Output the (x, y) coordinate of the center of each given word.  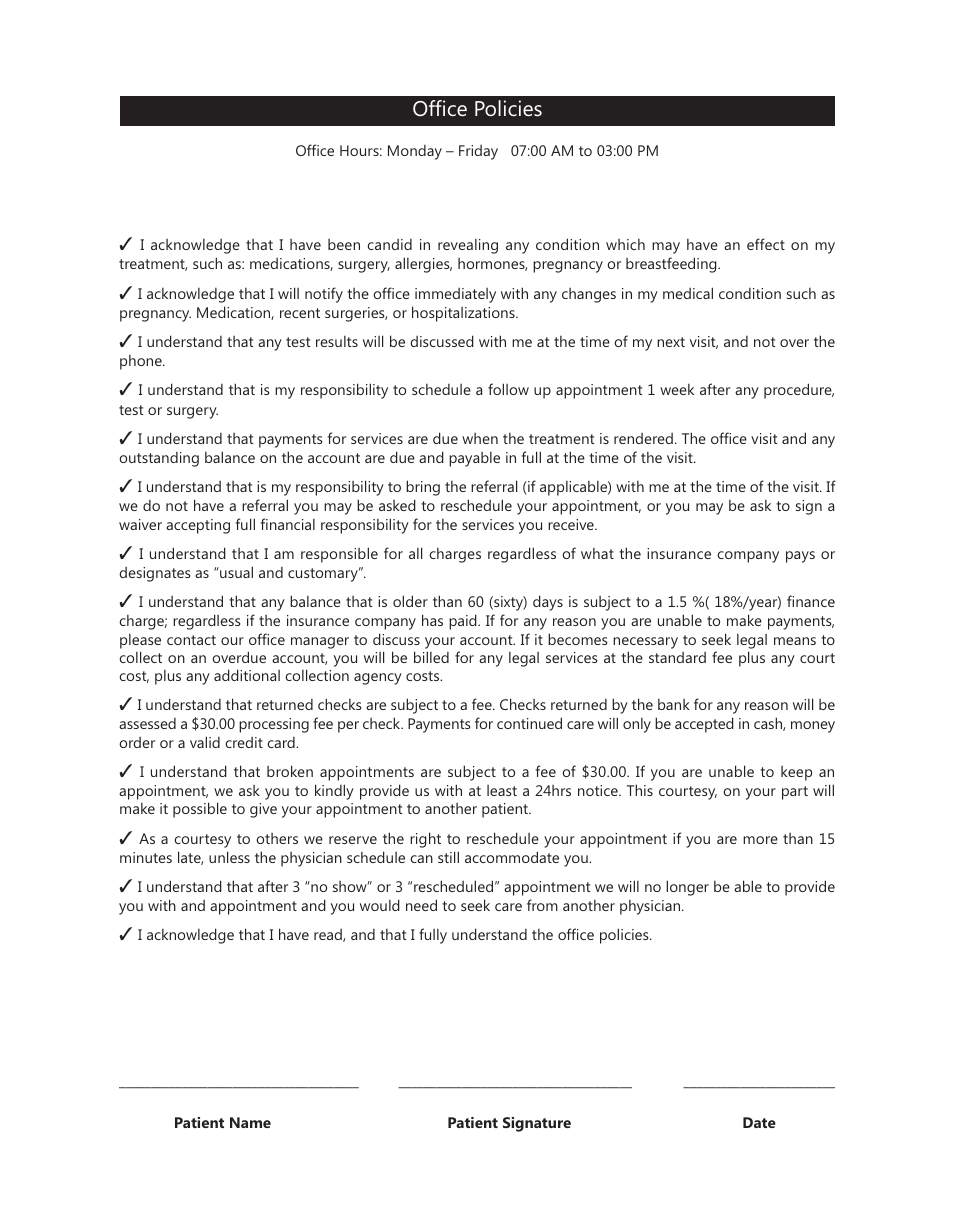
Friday (478, 152)
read (329, 935)
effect (766, 244)
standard (677, 657)
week (677, 389)
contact (191, 640)
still (448, 857)
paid (464, 622)
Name (250, 1122)
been (344, 244)
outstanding (159, 459)
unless (229, 857)
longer (687, 888)
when (480, 438)
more (760, 840)
